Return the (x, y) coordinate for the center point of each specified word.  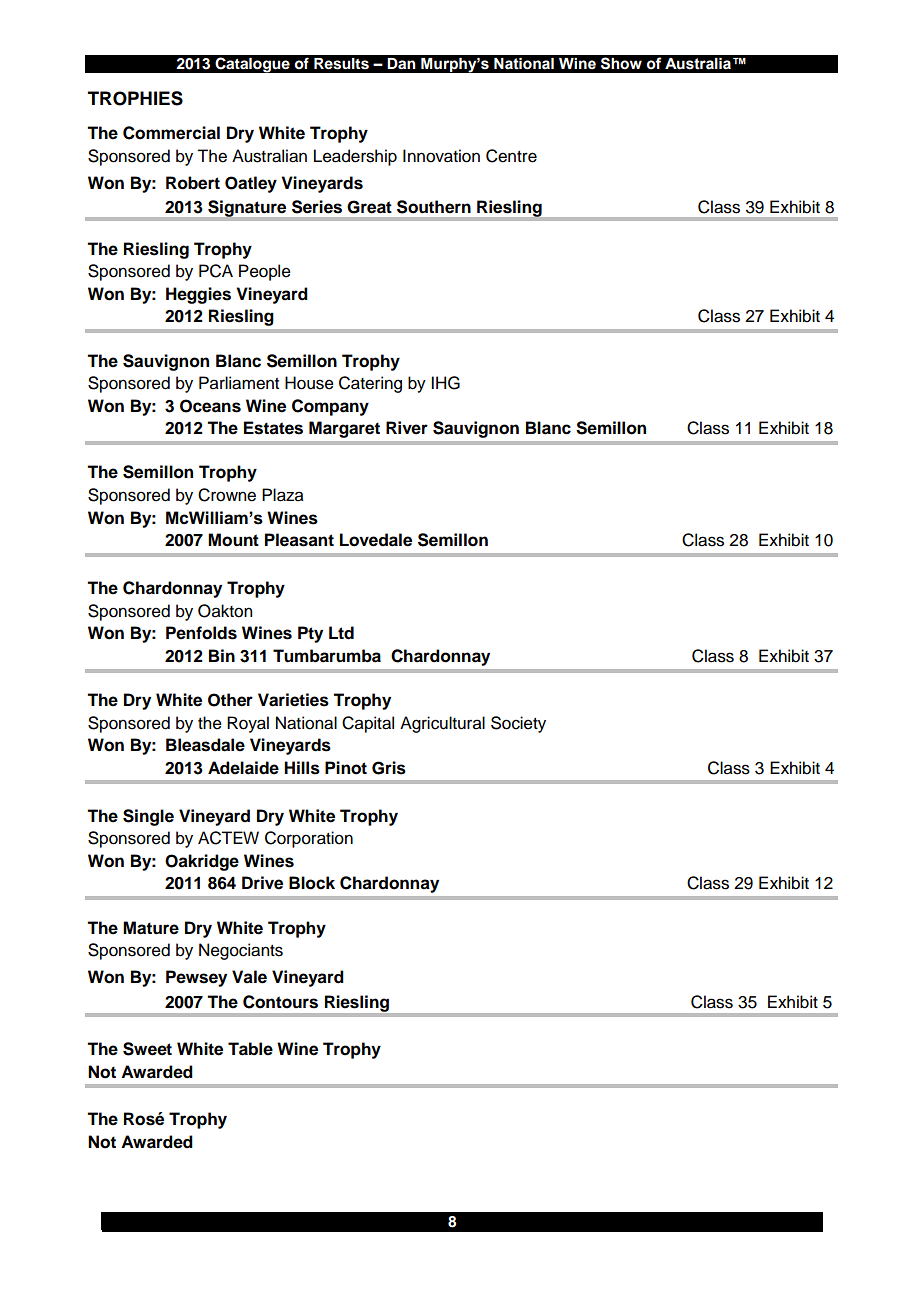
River (407, 428)
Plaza (283, 495)
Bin (222, 655)
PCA (216, 271)
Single (148, 817)
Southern (434, 207)
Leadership (355, 157)
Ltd (341, 633)
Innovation (441, 156)
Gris (389, 768)
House (309, 383)
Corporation (309, 839)
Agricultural (442, 724)
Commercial (171, 133)
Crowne (227, 495)
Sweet (147, 1049)
